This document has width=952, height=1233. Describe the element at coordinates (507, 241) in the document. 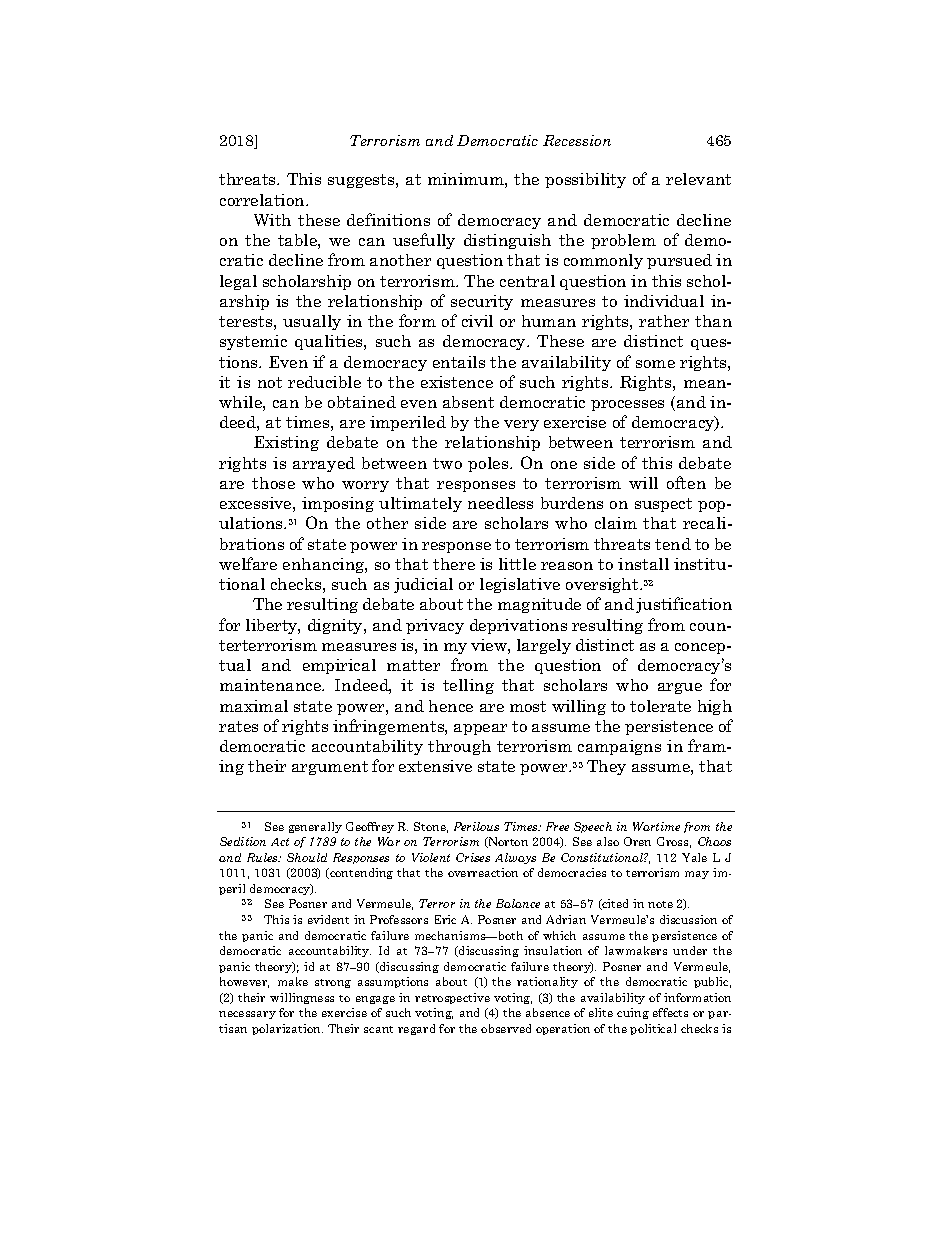

I see `distinguish` at that location.
